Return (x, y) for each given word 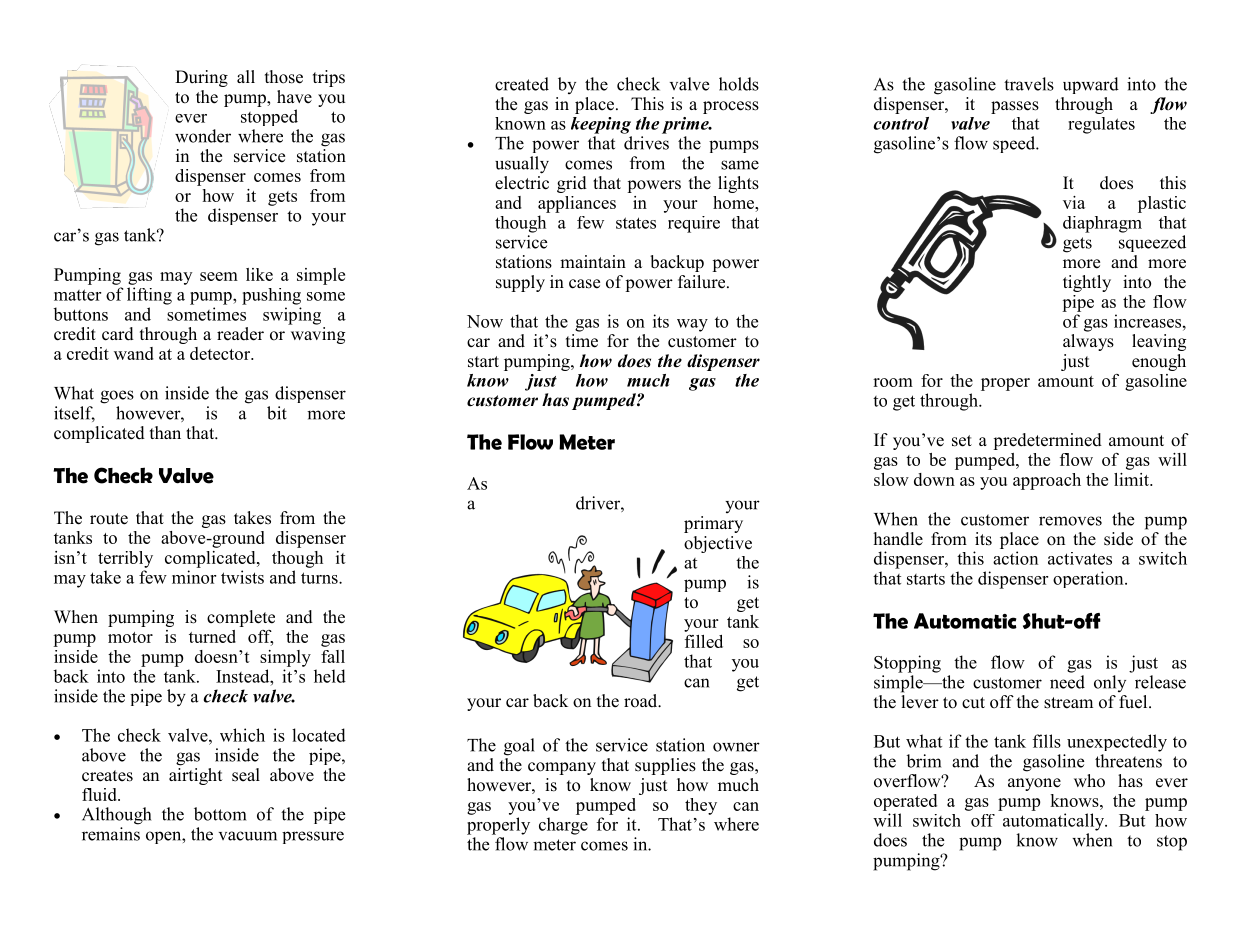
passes (1015, 107)
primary (713, 524)
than (165, 432)
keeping (601, 125)
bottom (220, 814)
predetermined (1047, 441)
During (201, 78)
